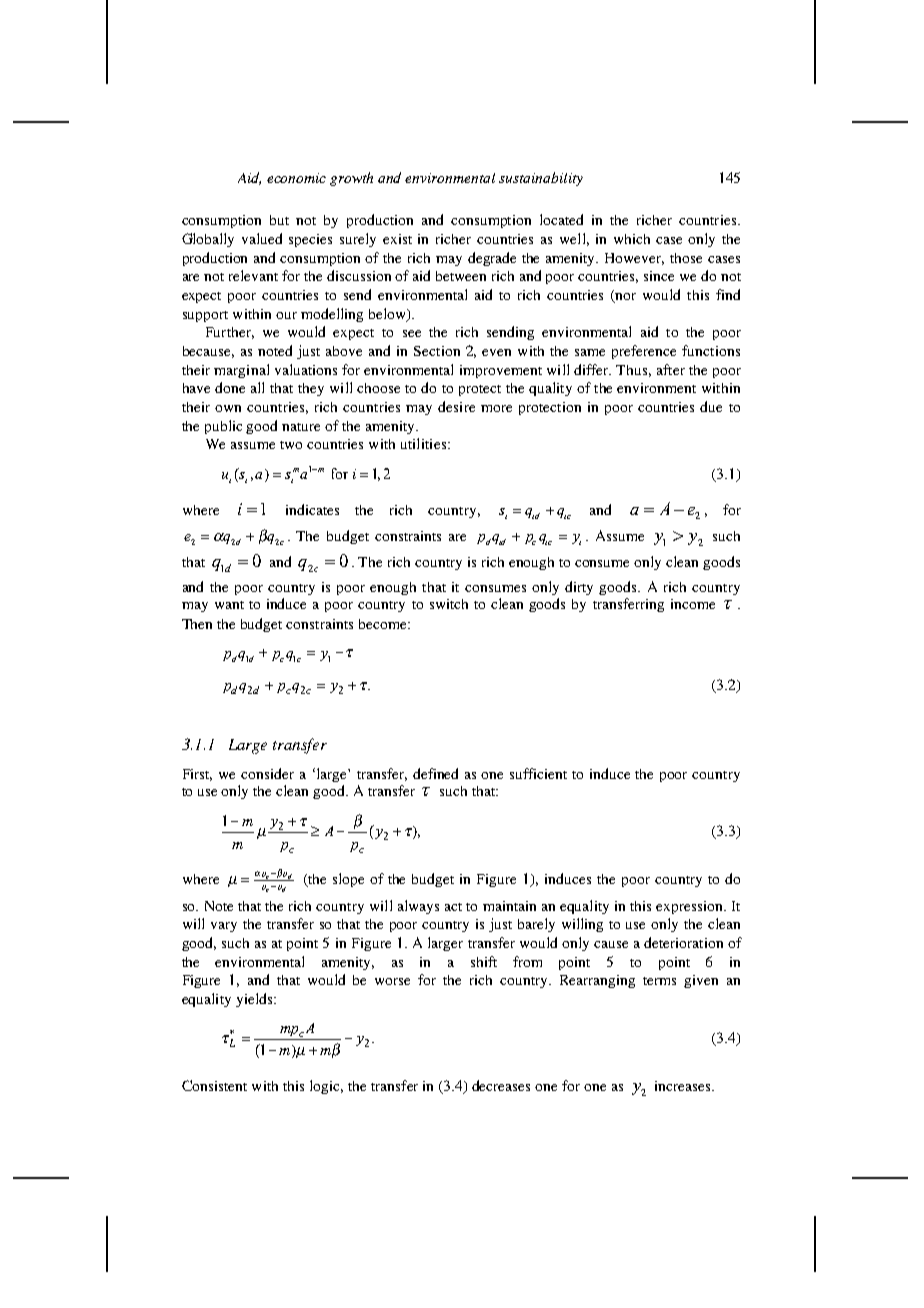  Describe the element at coordinates (538, 773) in the image. I see `sufficient` at that location.
